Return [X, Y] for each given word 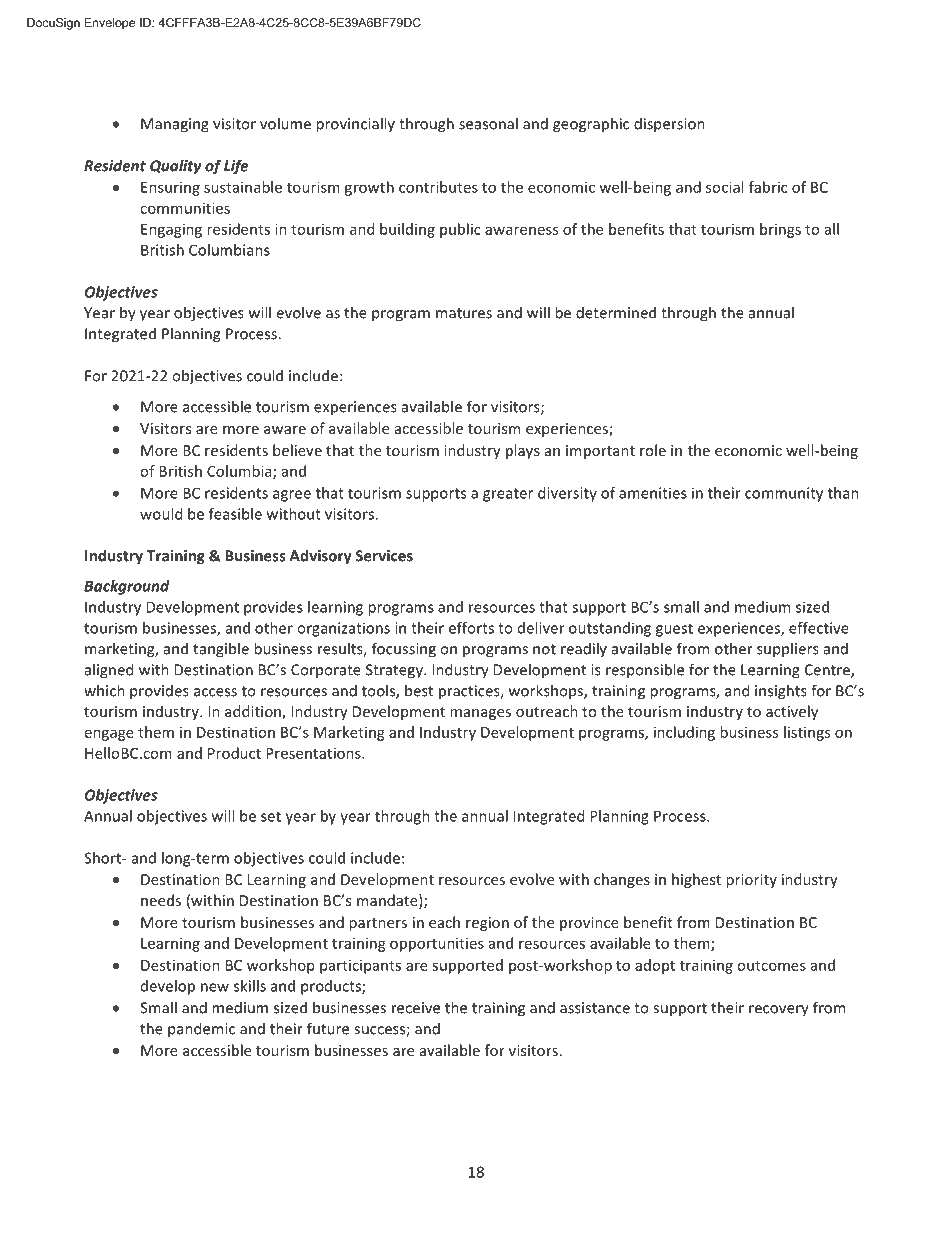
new [215, 987]
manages [480, 714]
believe [297, 450]
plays [523, 451]
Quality [176, 167]
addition [254, 712]
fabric [768, 187]
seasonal [488, 123]
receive [416, 1008]
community [784, 494]
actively [792, 712]
